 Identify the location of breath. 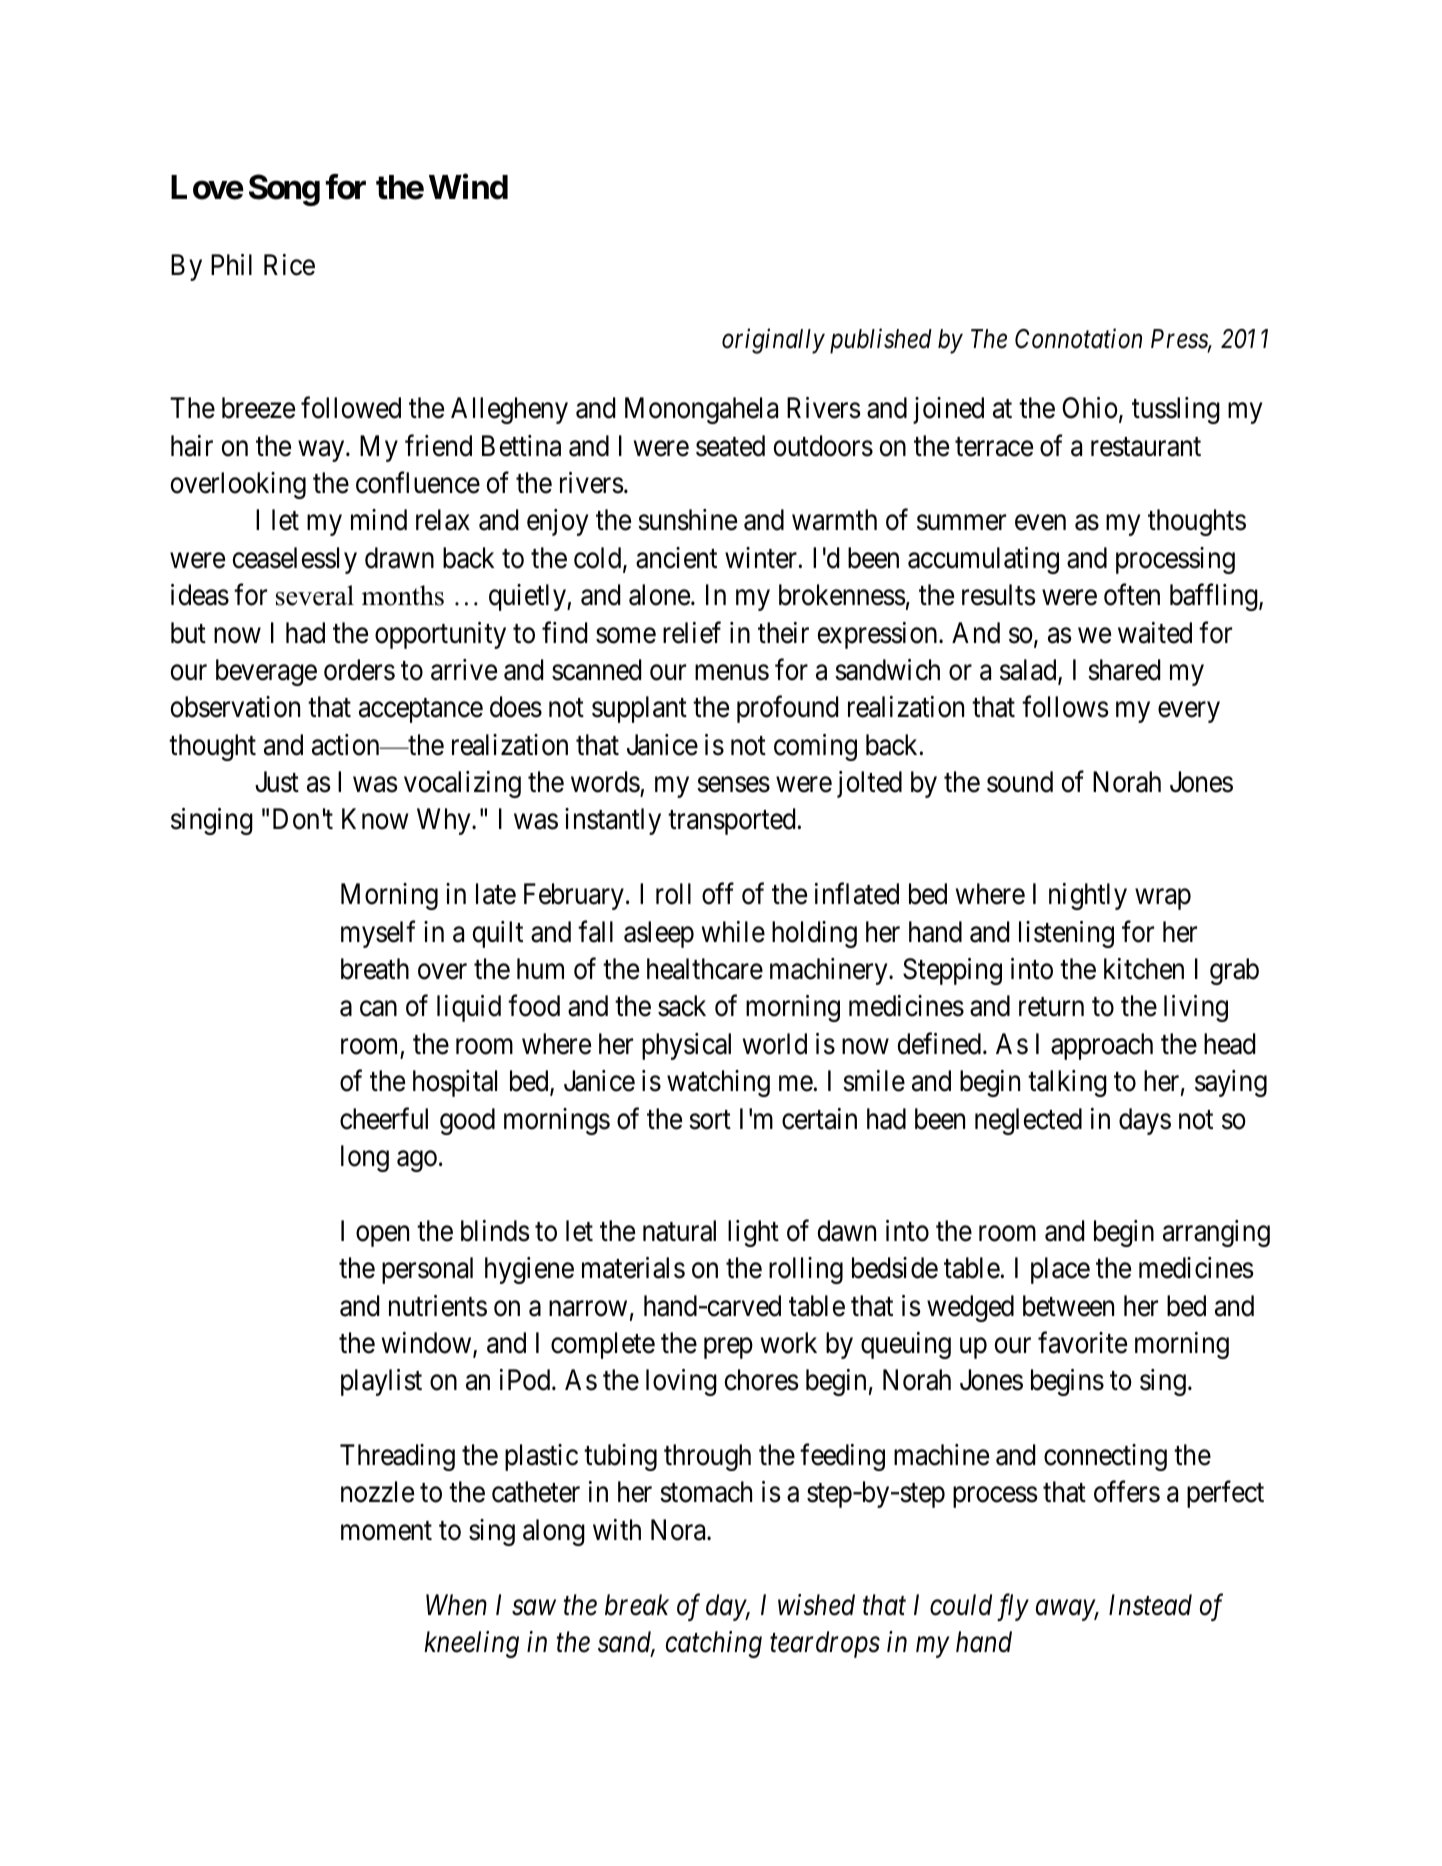
(375, 969).
